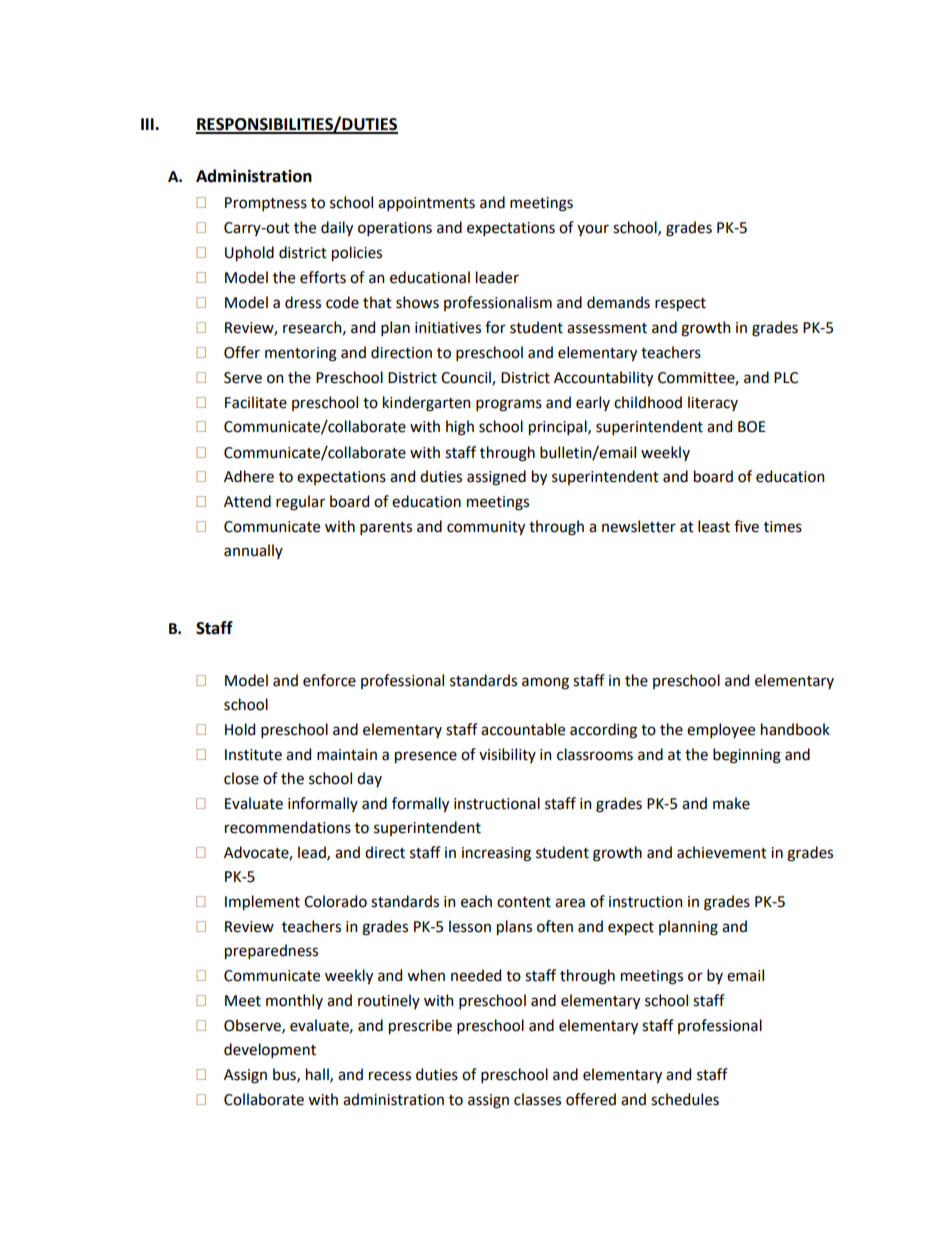 This screenshot has height=1233, width=952. Describe the element at coordinates (537, 1099) in the screenshot. I see `classes` at that location.
